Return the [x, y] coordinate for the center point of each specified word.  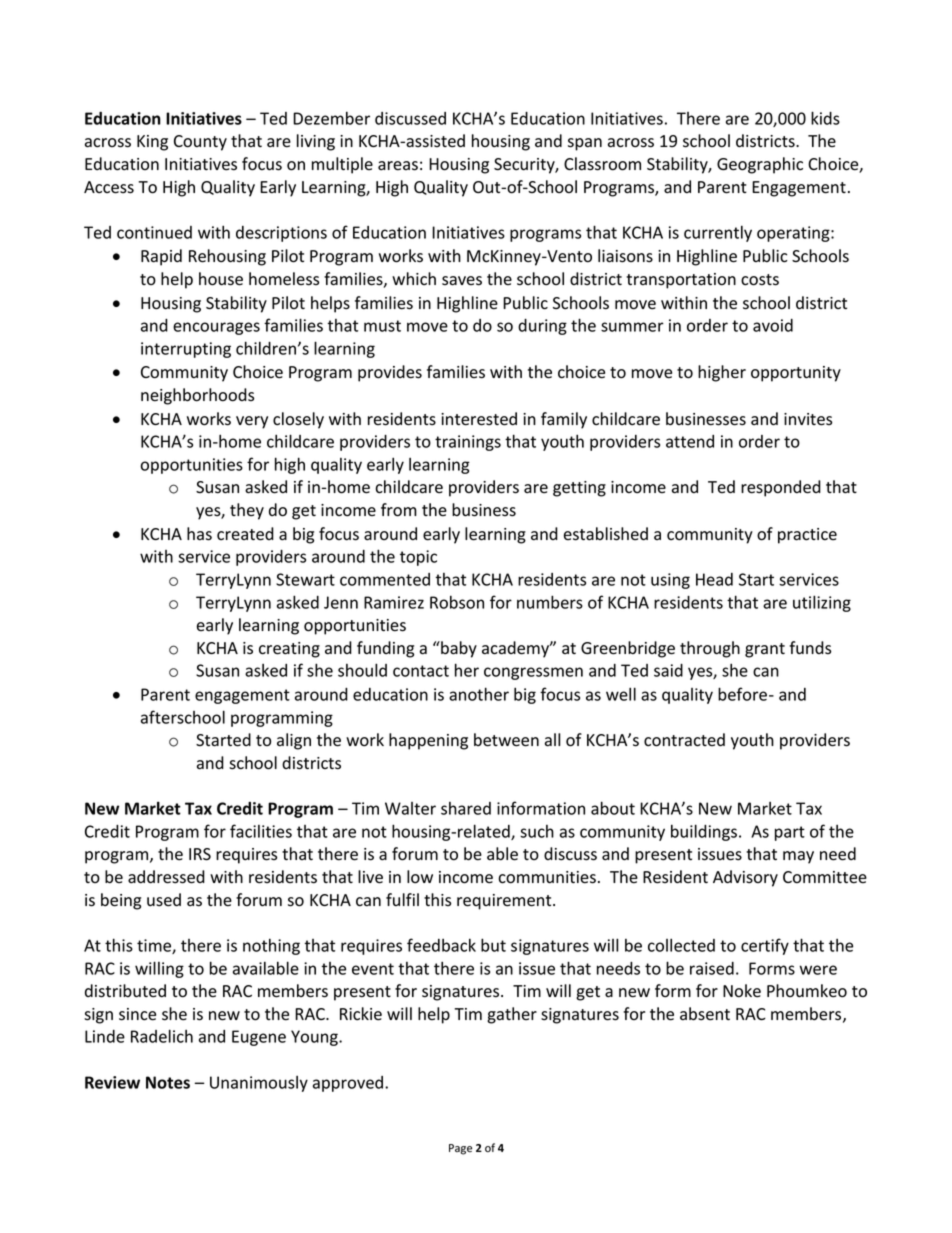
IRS [200, 854]
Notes [168, 1082]
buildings [705, 832]
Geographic [760, 165]
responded [781, 488]
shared [466, 808]
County [200, 143]
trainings [468, 443]
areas [398, 166]
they [247, 511]
